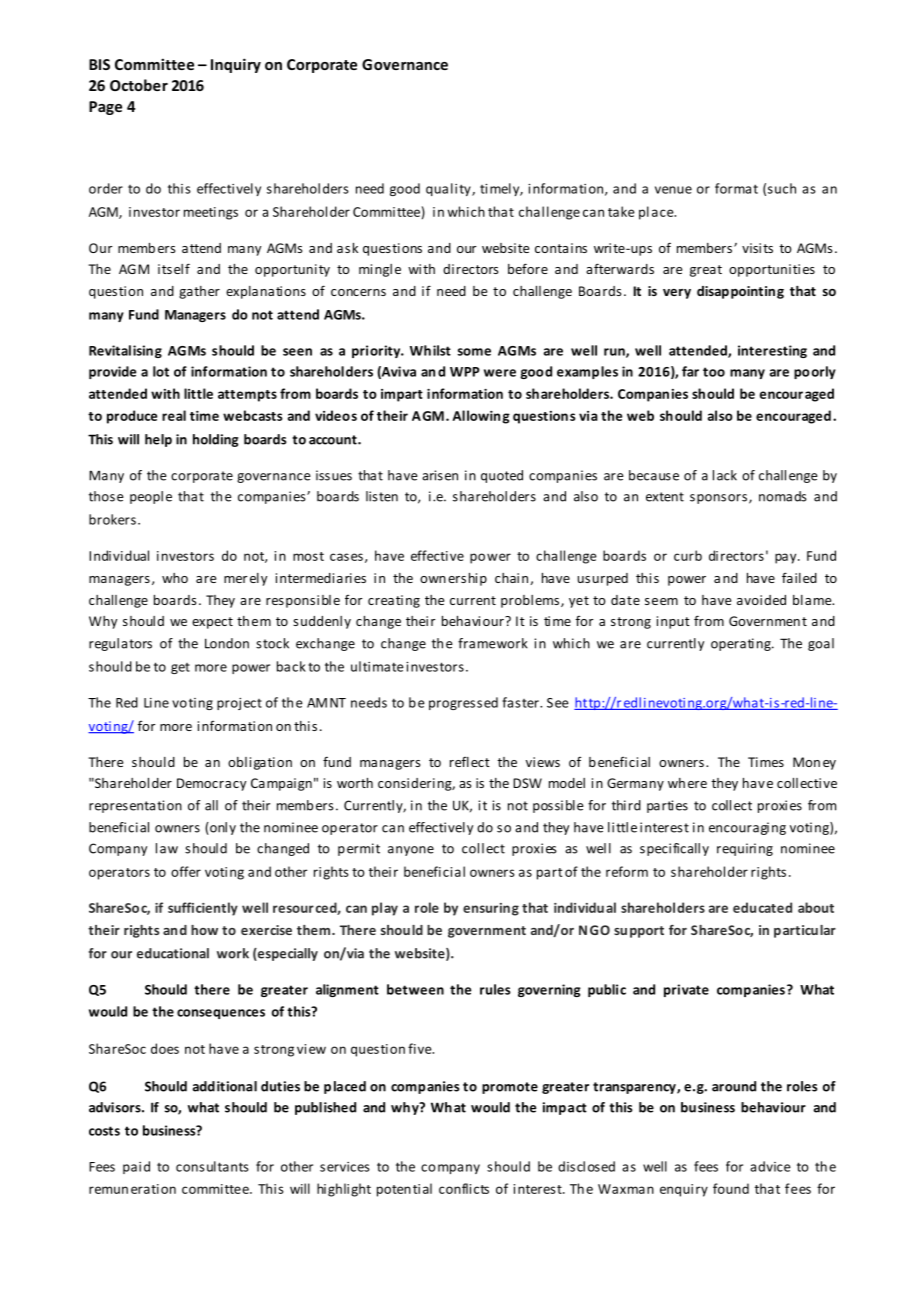 The width and height of the page is (924, 1308). Describe the element at coordinates (212, 1166) in the page. I see `consultants` at that location.
